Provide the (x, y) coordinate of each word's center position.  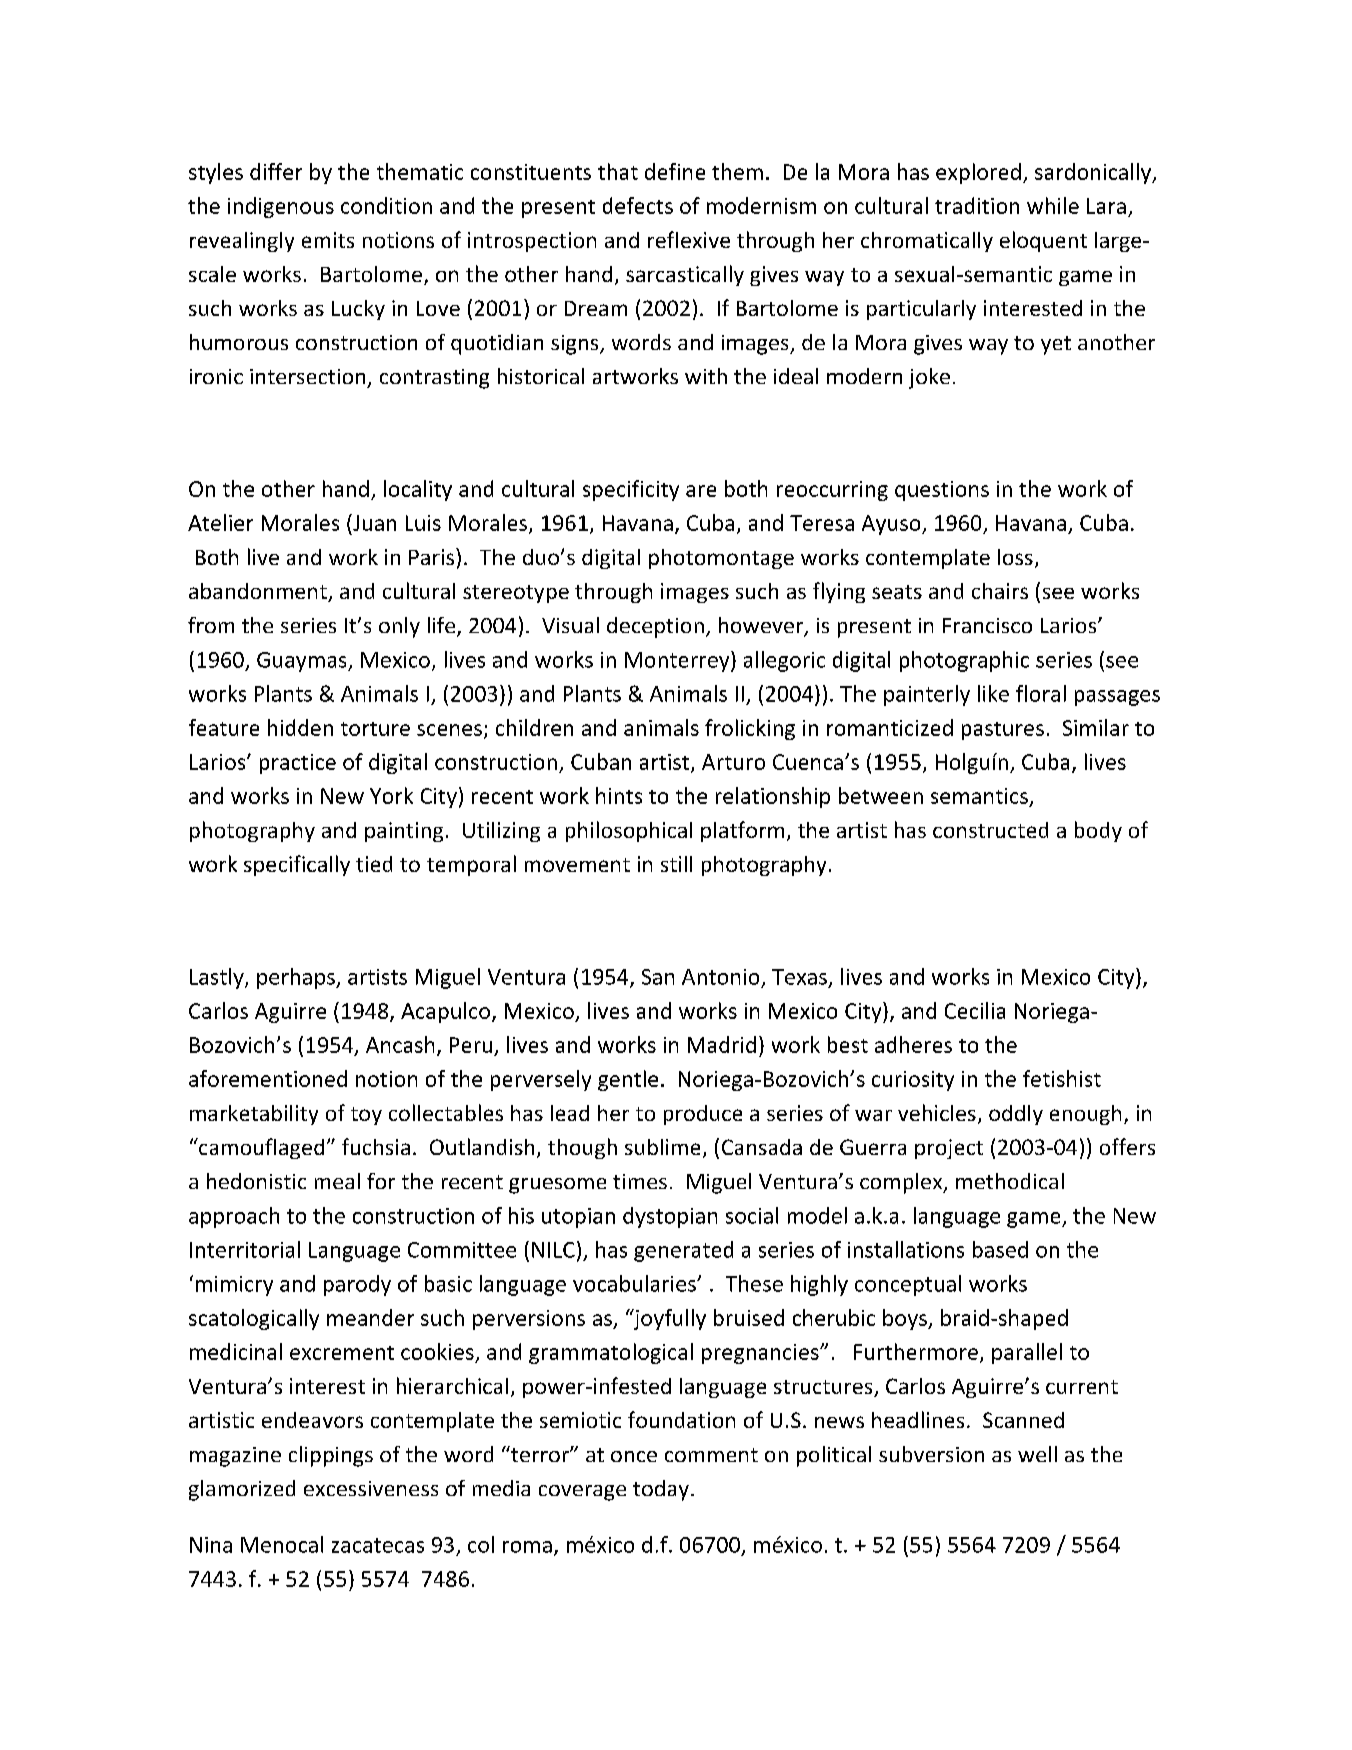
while (1053, 205)
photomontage (721, 559)
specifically (297, 865)
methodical (1010, 1181)
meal (337, 1181)
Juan (373, 522)
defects (638, 205)
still (676, 864)
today (661, 1490)
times (640, 1181)
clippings (331, 1456)
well (1037, 1454)
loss (1015, 557)
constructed (990, 830)
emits (328, 240)
